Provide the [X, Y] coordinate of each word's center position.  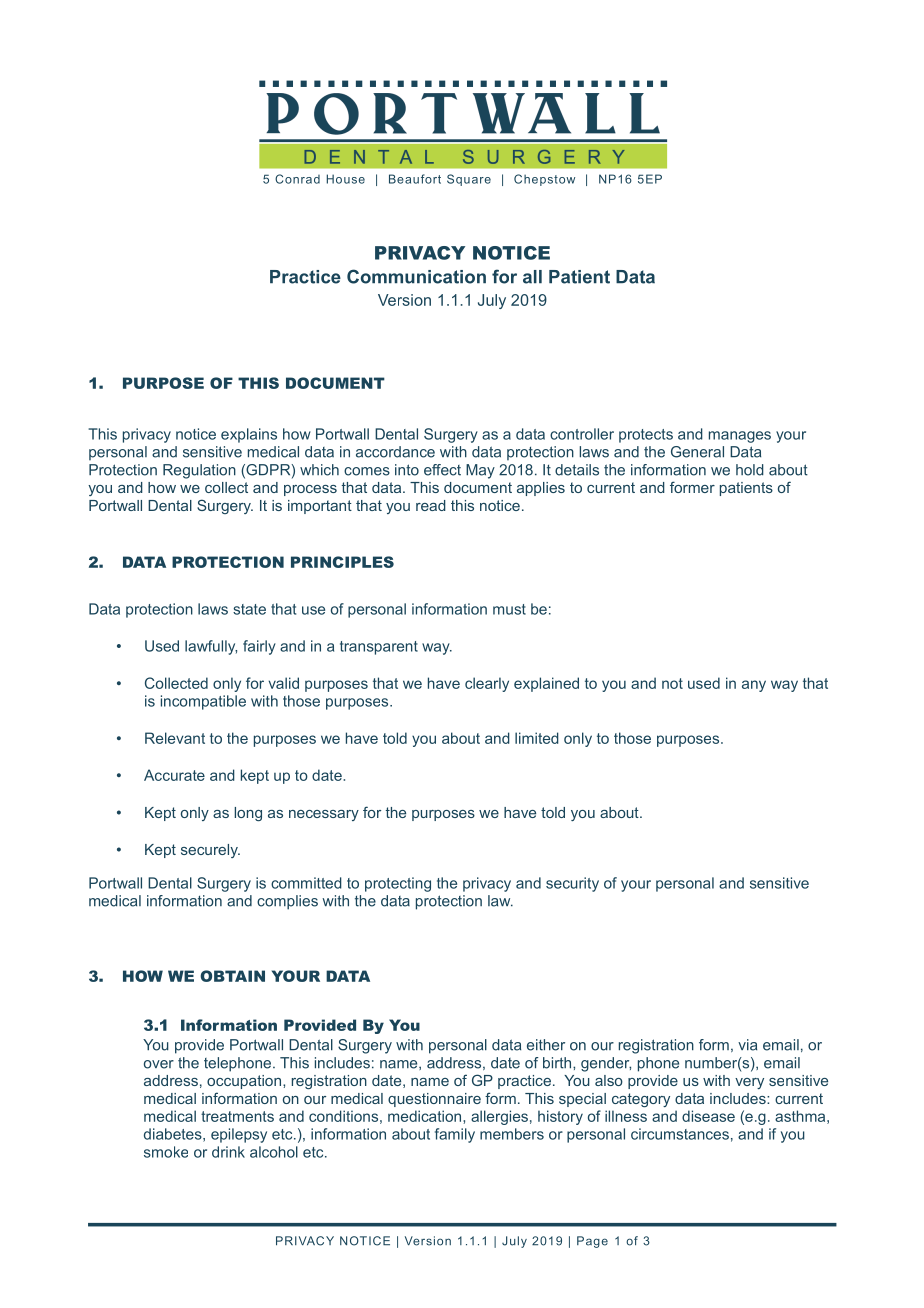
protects [646, 436]
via [747, 1045]
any [754, 686]
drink [228, 1152]
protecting [398, 884]
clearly [487, 684]
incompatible [203, 702]
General [697, 452]
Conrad [297, 179]
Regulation [199, 471]
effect [442, 470]
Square [469, 180]
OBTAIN [232, 976]
